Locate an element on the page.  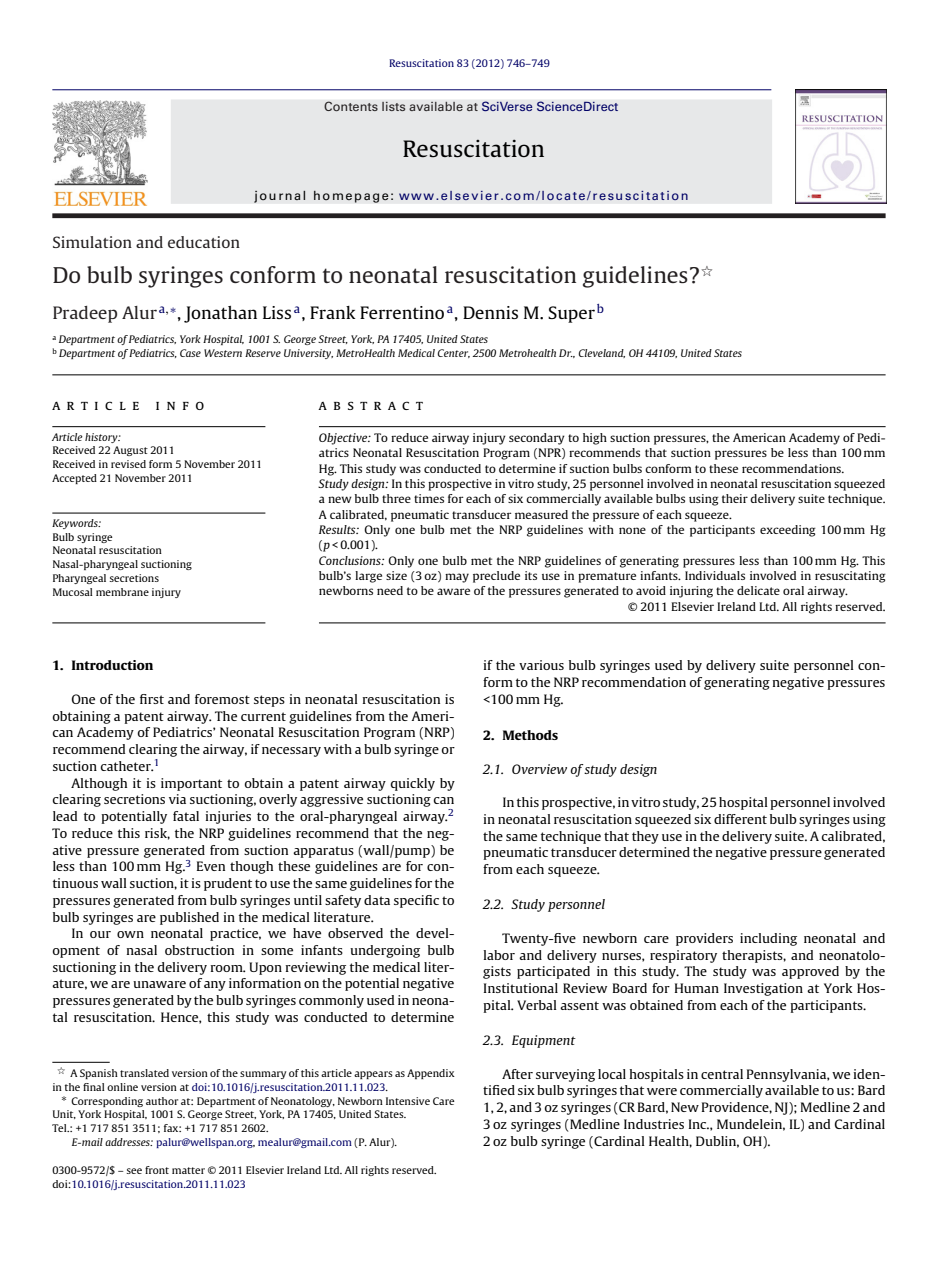
central is located at coordinates (722, 1074).
